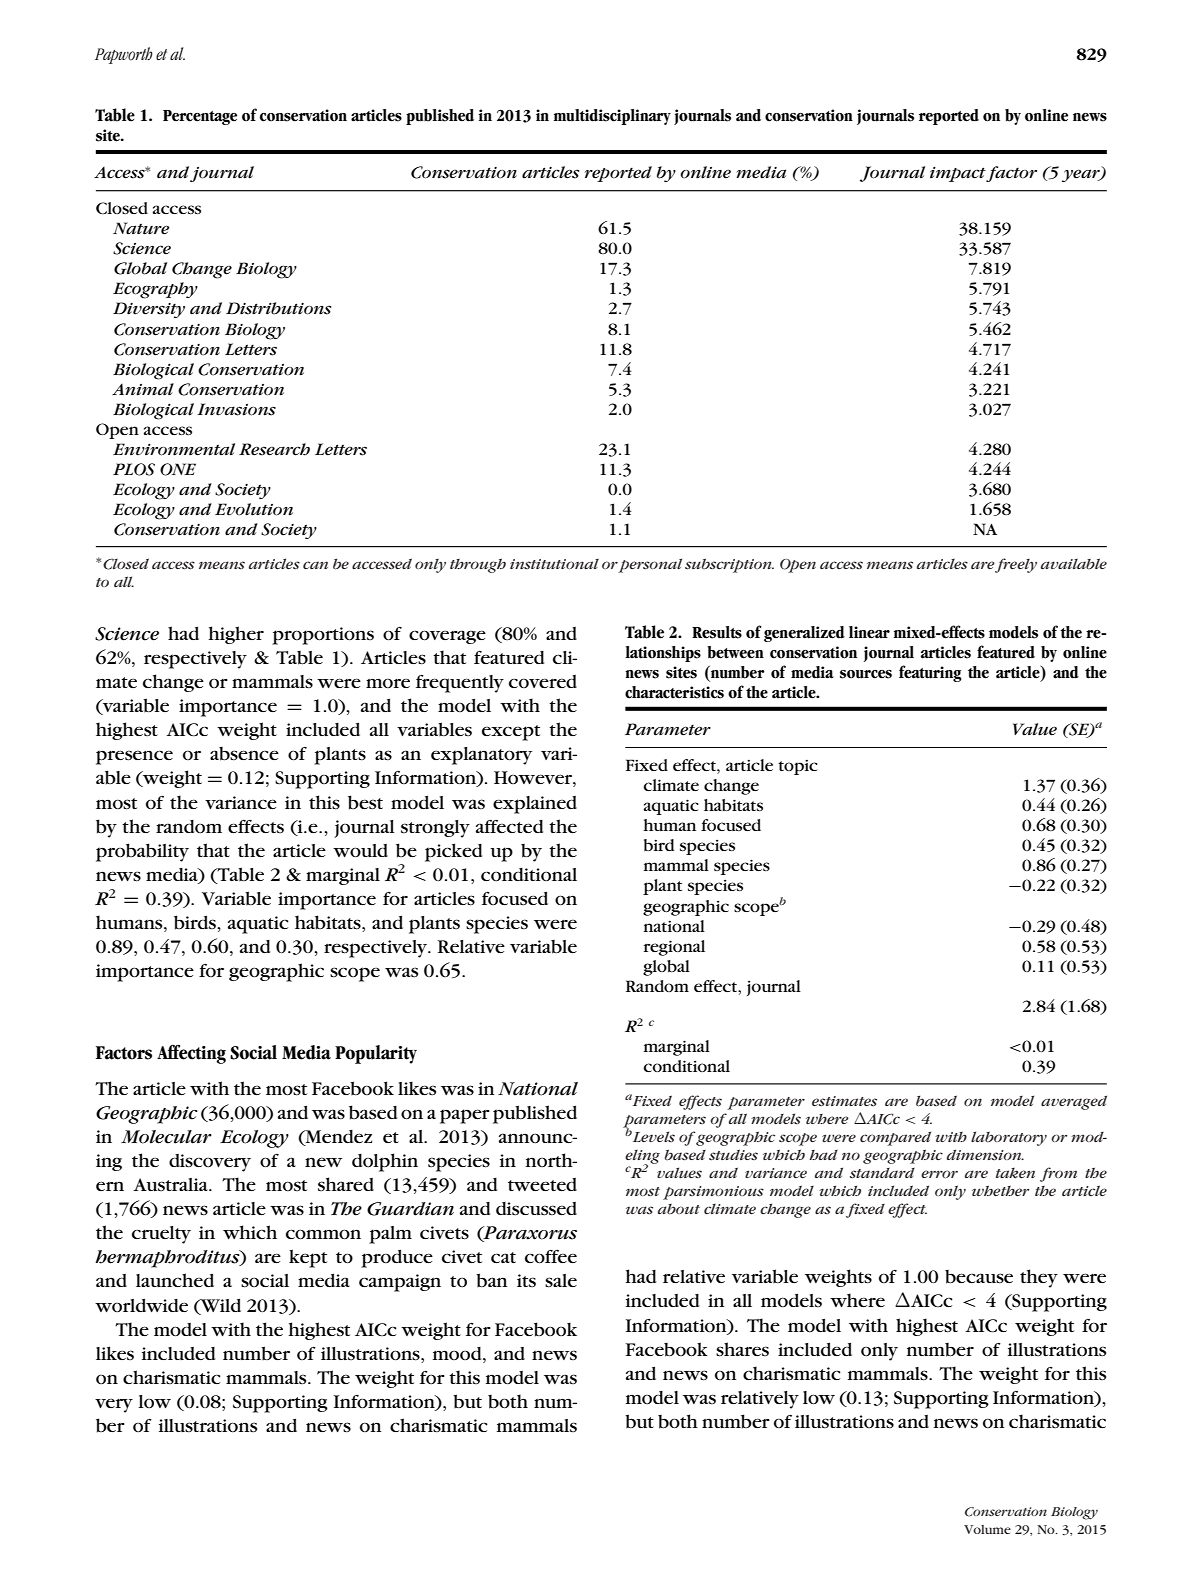  Describe the element at coordinates (742, 1349) in the screenshot. I see `shares` at that location.
